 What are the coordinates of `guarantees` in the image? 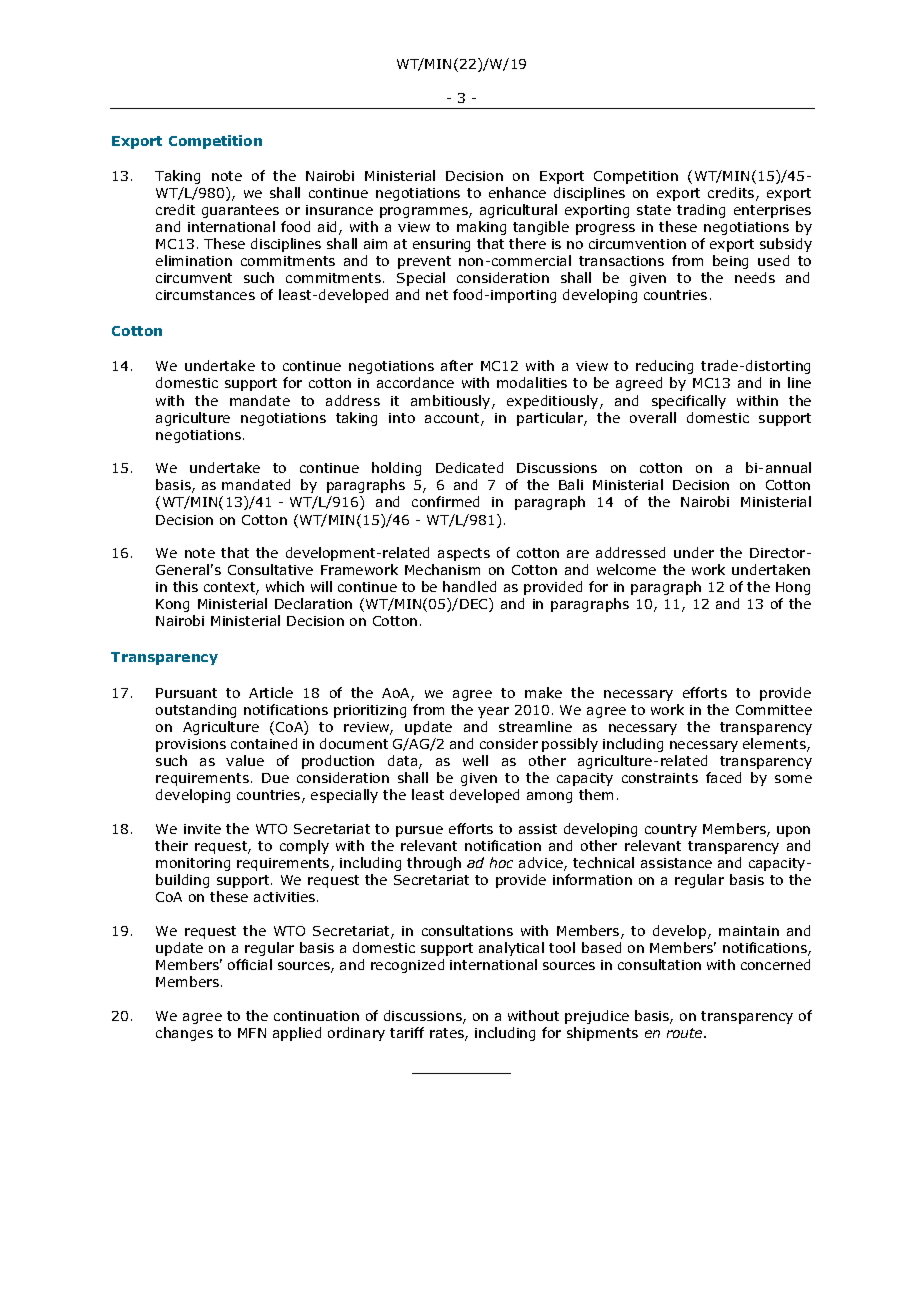 It's located at (240, 211).
